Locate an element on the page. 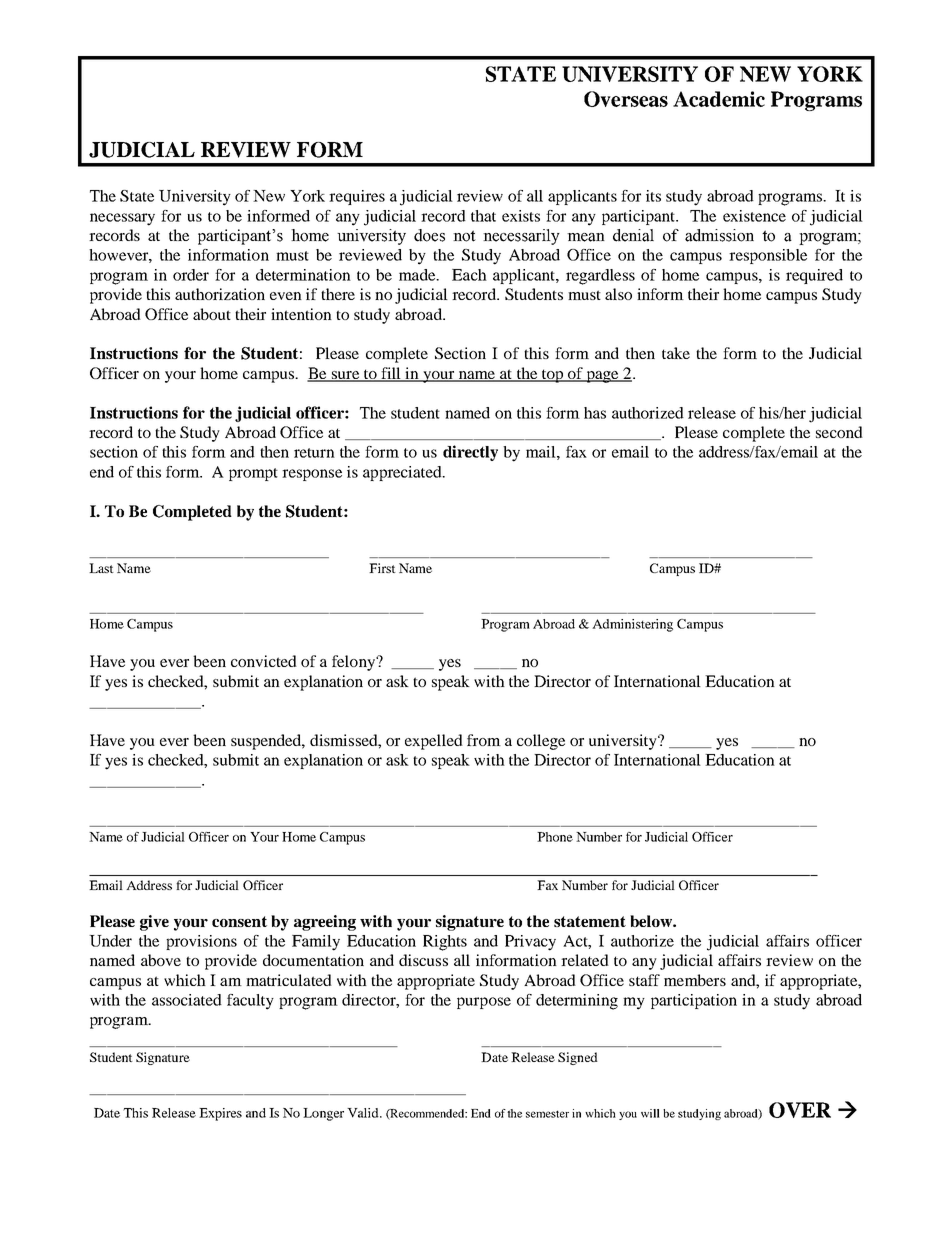  from is located at coordinates (484, 740).
